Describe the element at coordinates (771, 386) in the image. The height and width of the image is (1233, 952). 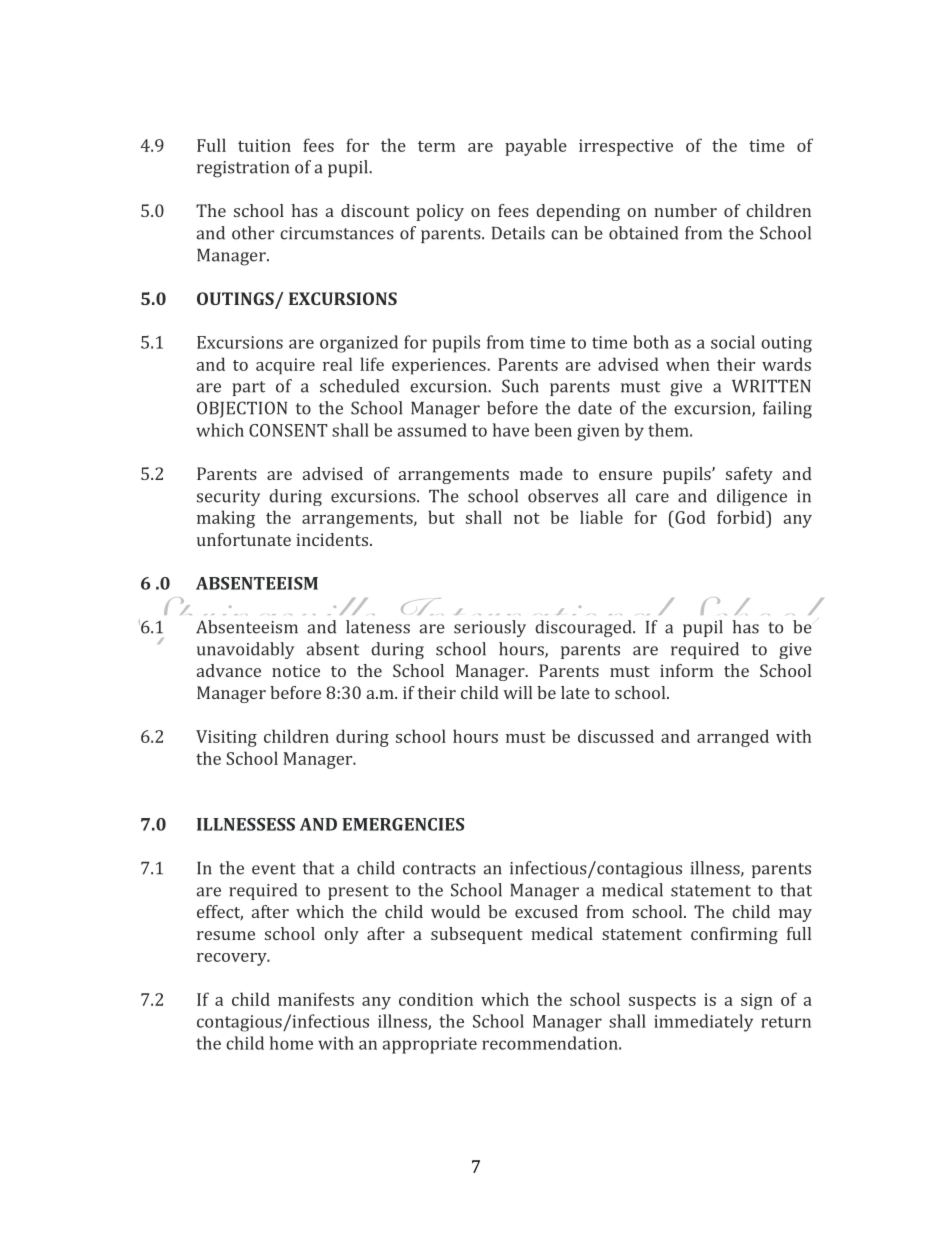
I see `WRITTEN` at that location.
